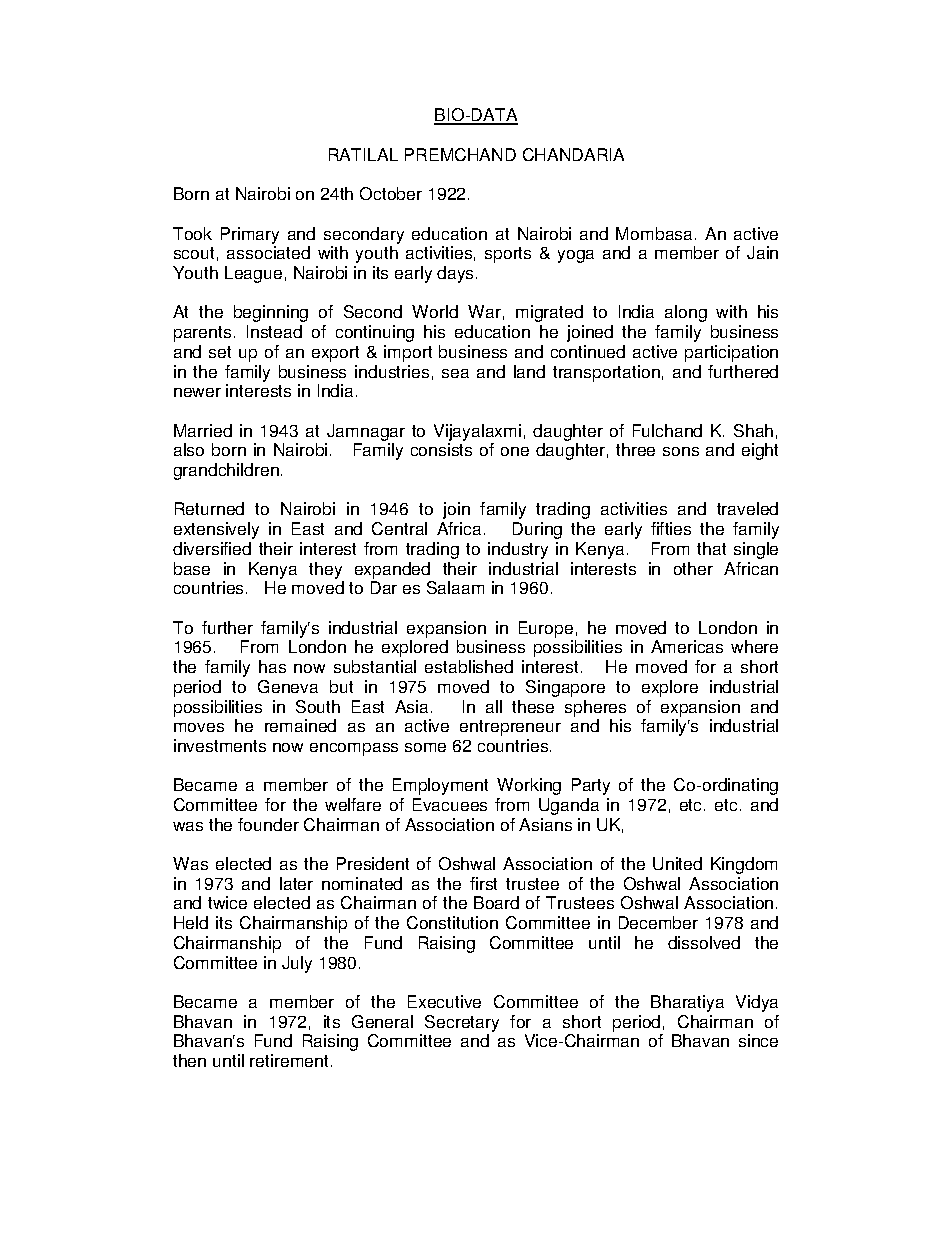 The width and height of the screenshot is (952, 1233). I want to click on Primary, so click(250, 235).
